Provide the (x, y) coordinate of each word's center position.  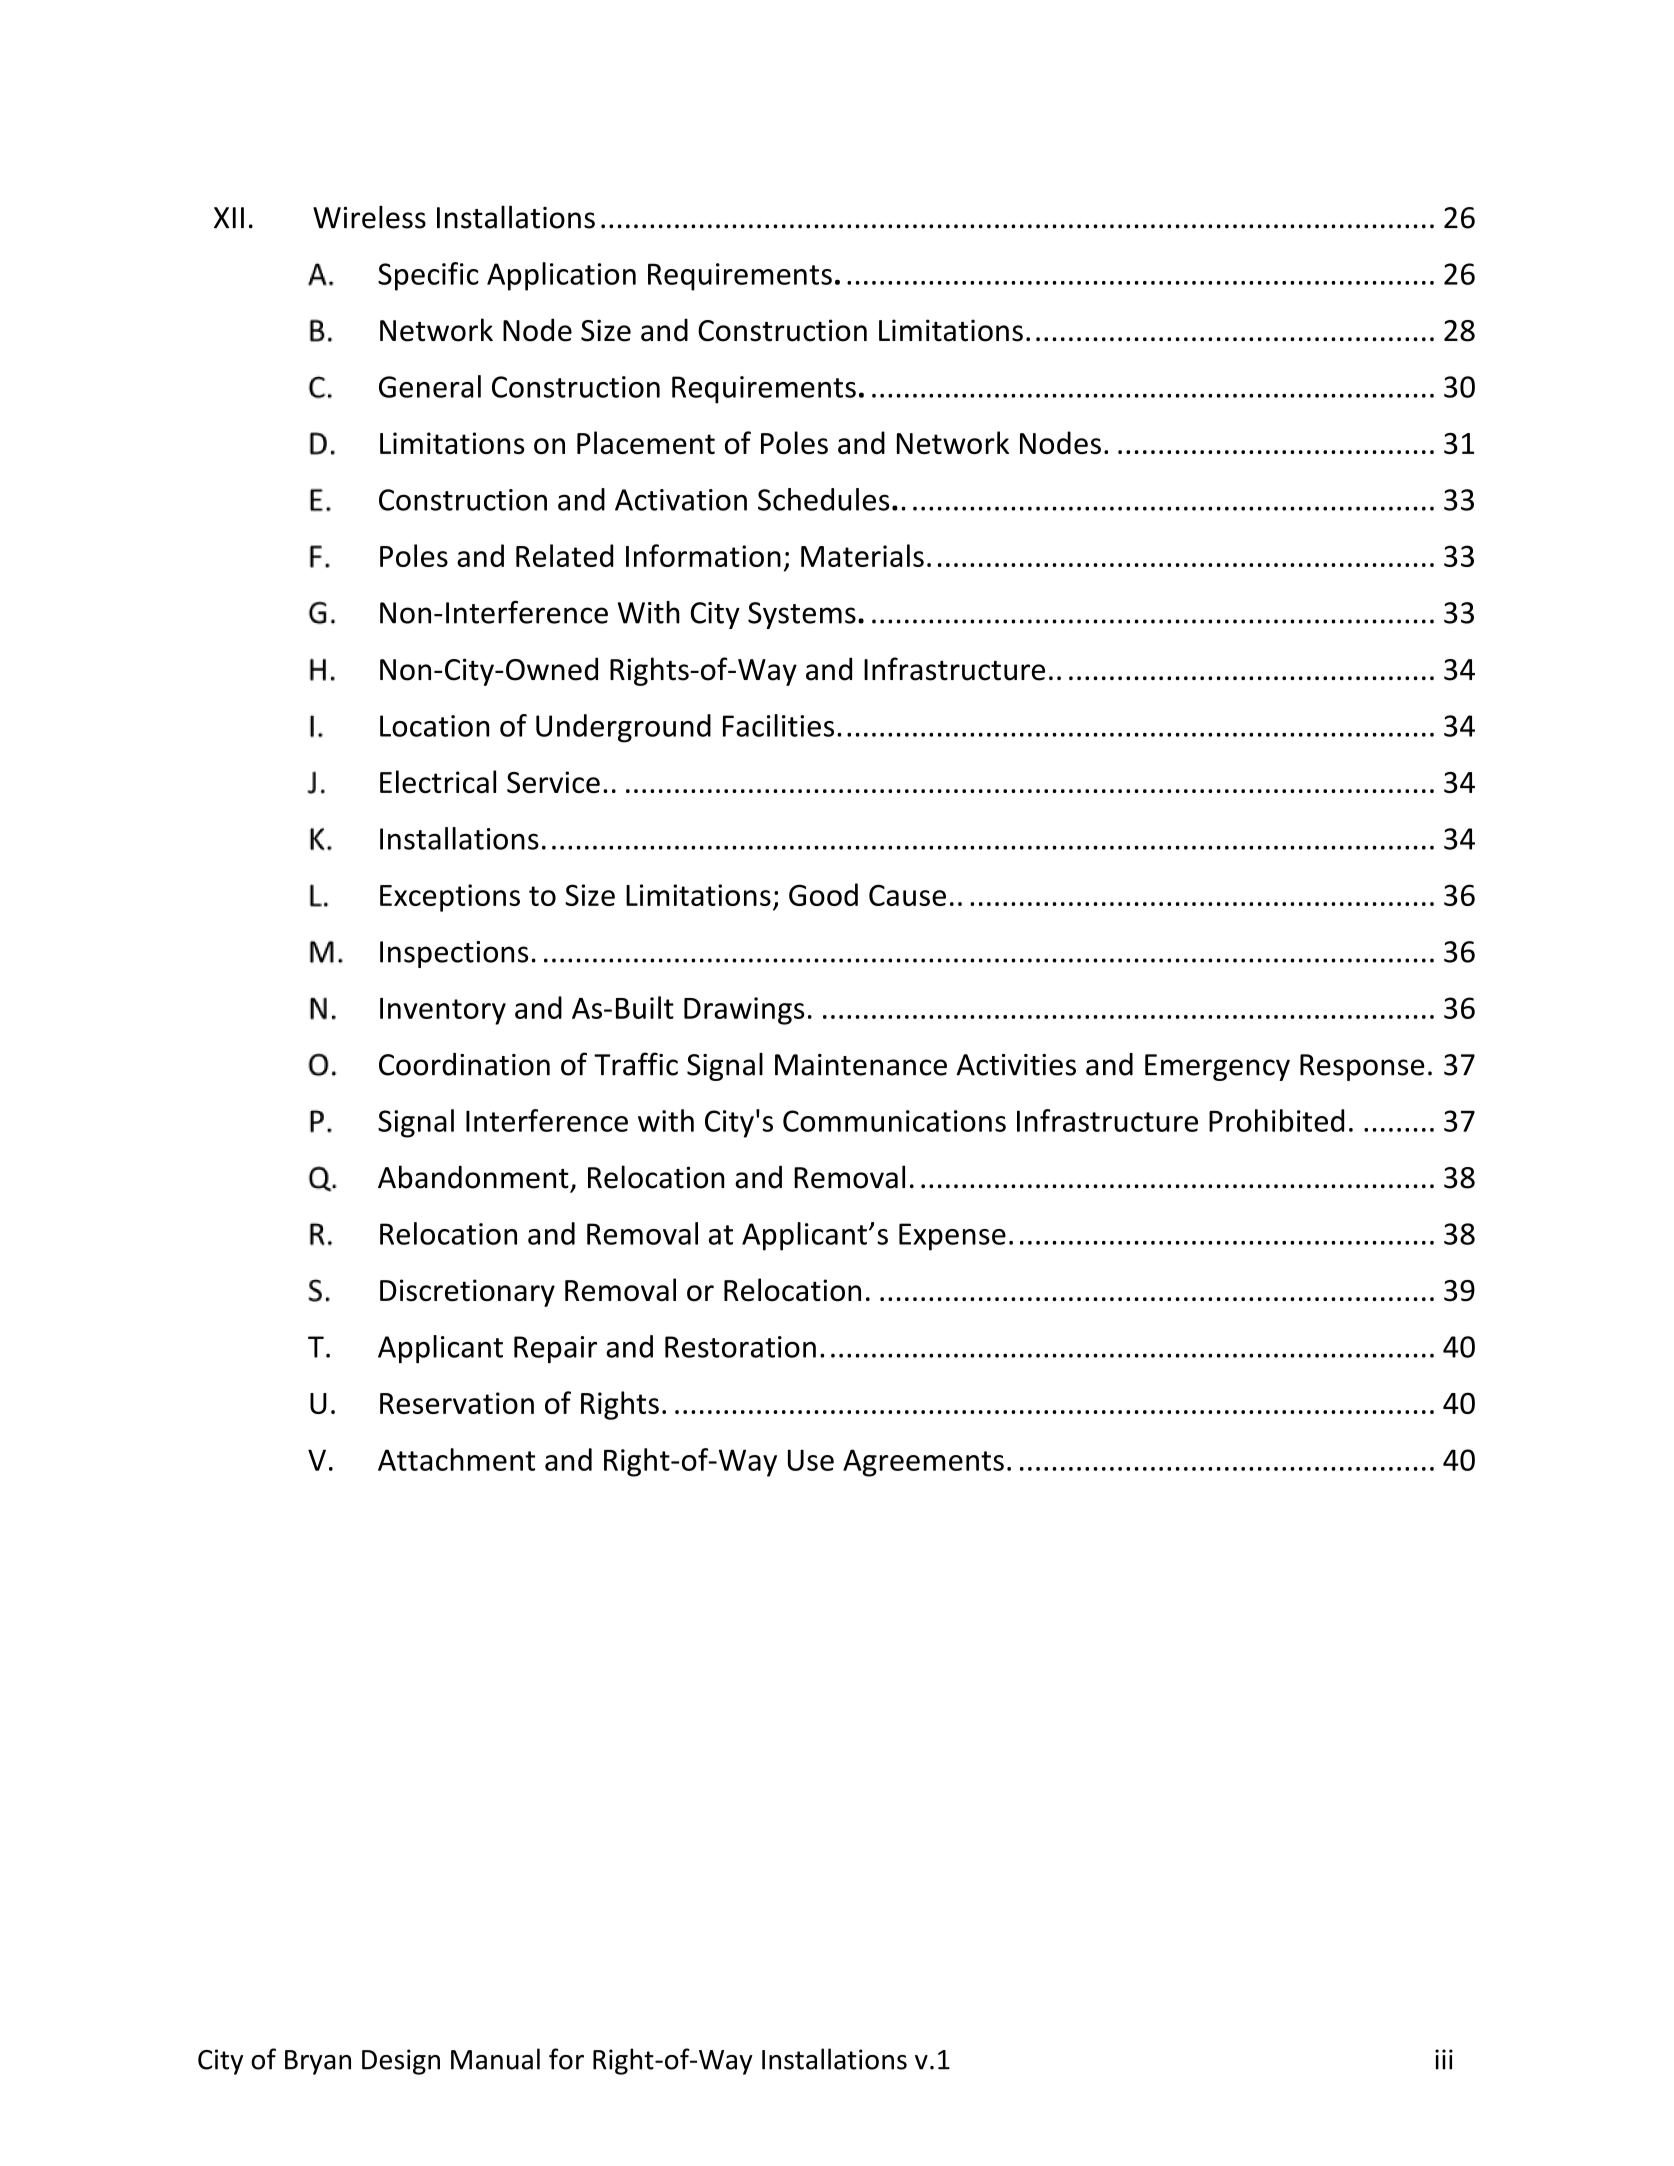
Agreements (923, 1463)
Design (401, 2062)
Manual (495, 2059)
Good (823, 894)
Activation (681, 500)
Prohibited (1276, 1120)
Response (1362, 1067)
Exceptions (450, 898)
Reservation (457, 1403)
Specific (428, 276)
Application (561, 276)
